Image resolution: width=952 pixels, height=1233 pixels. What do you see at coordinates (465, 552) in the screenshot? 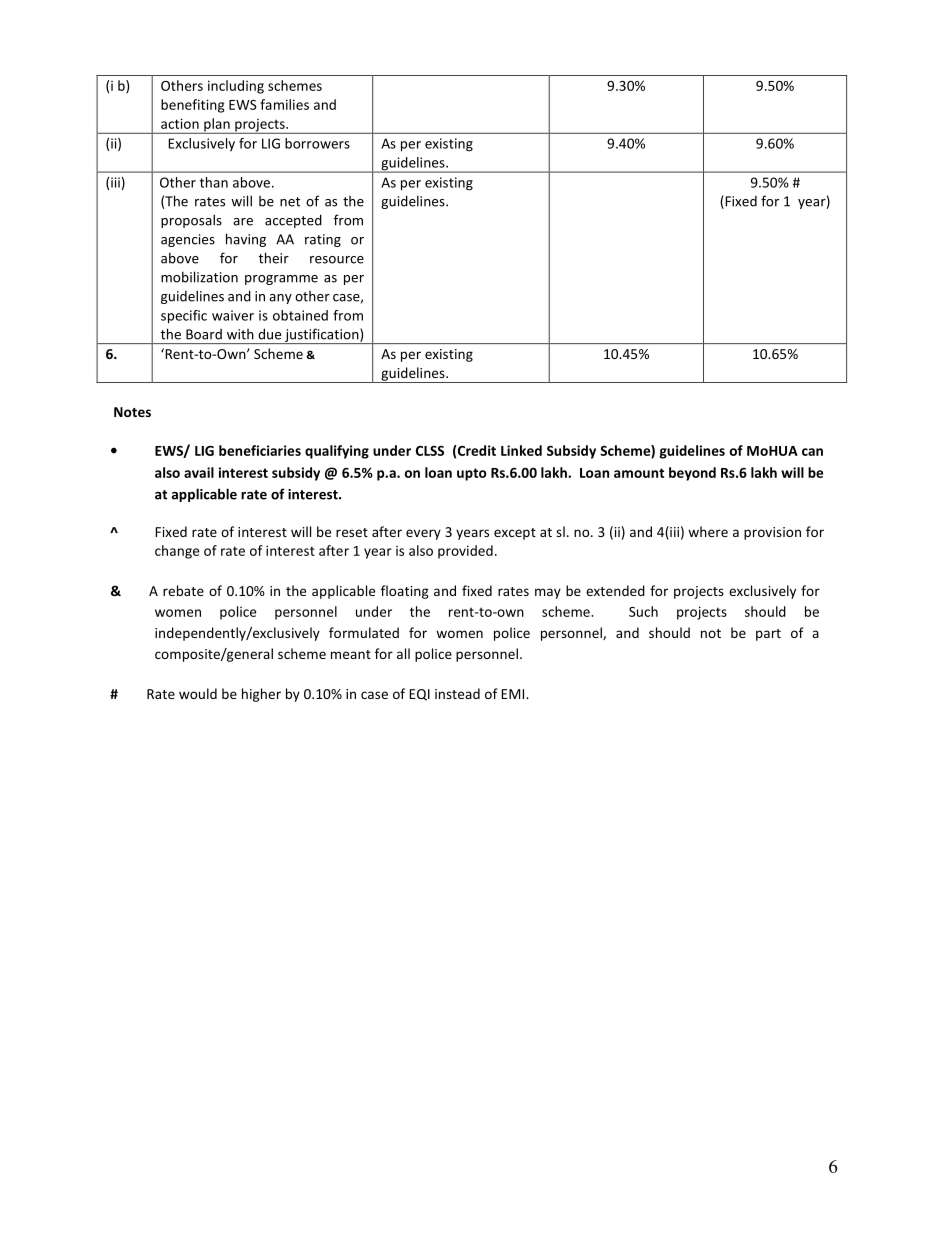
I see `provided` at bounding box center [465, 552].
